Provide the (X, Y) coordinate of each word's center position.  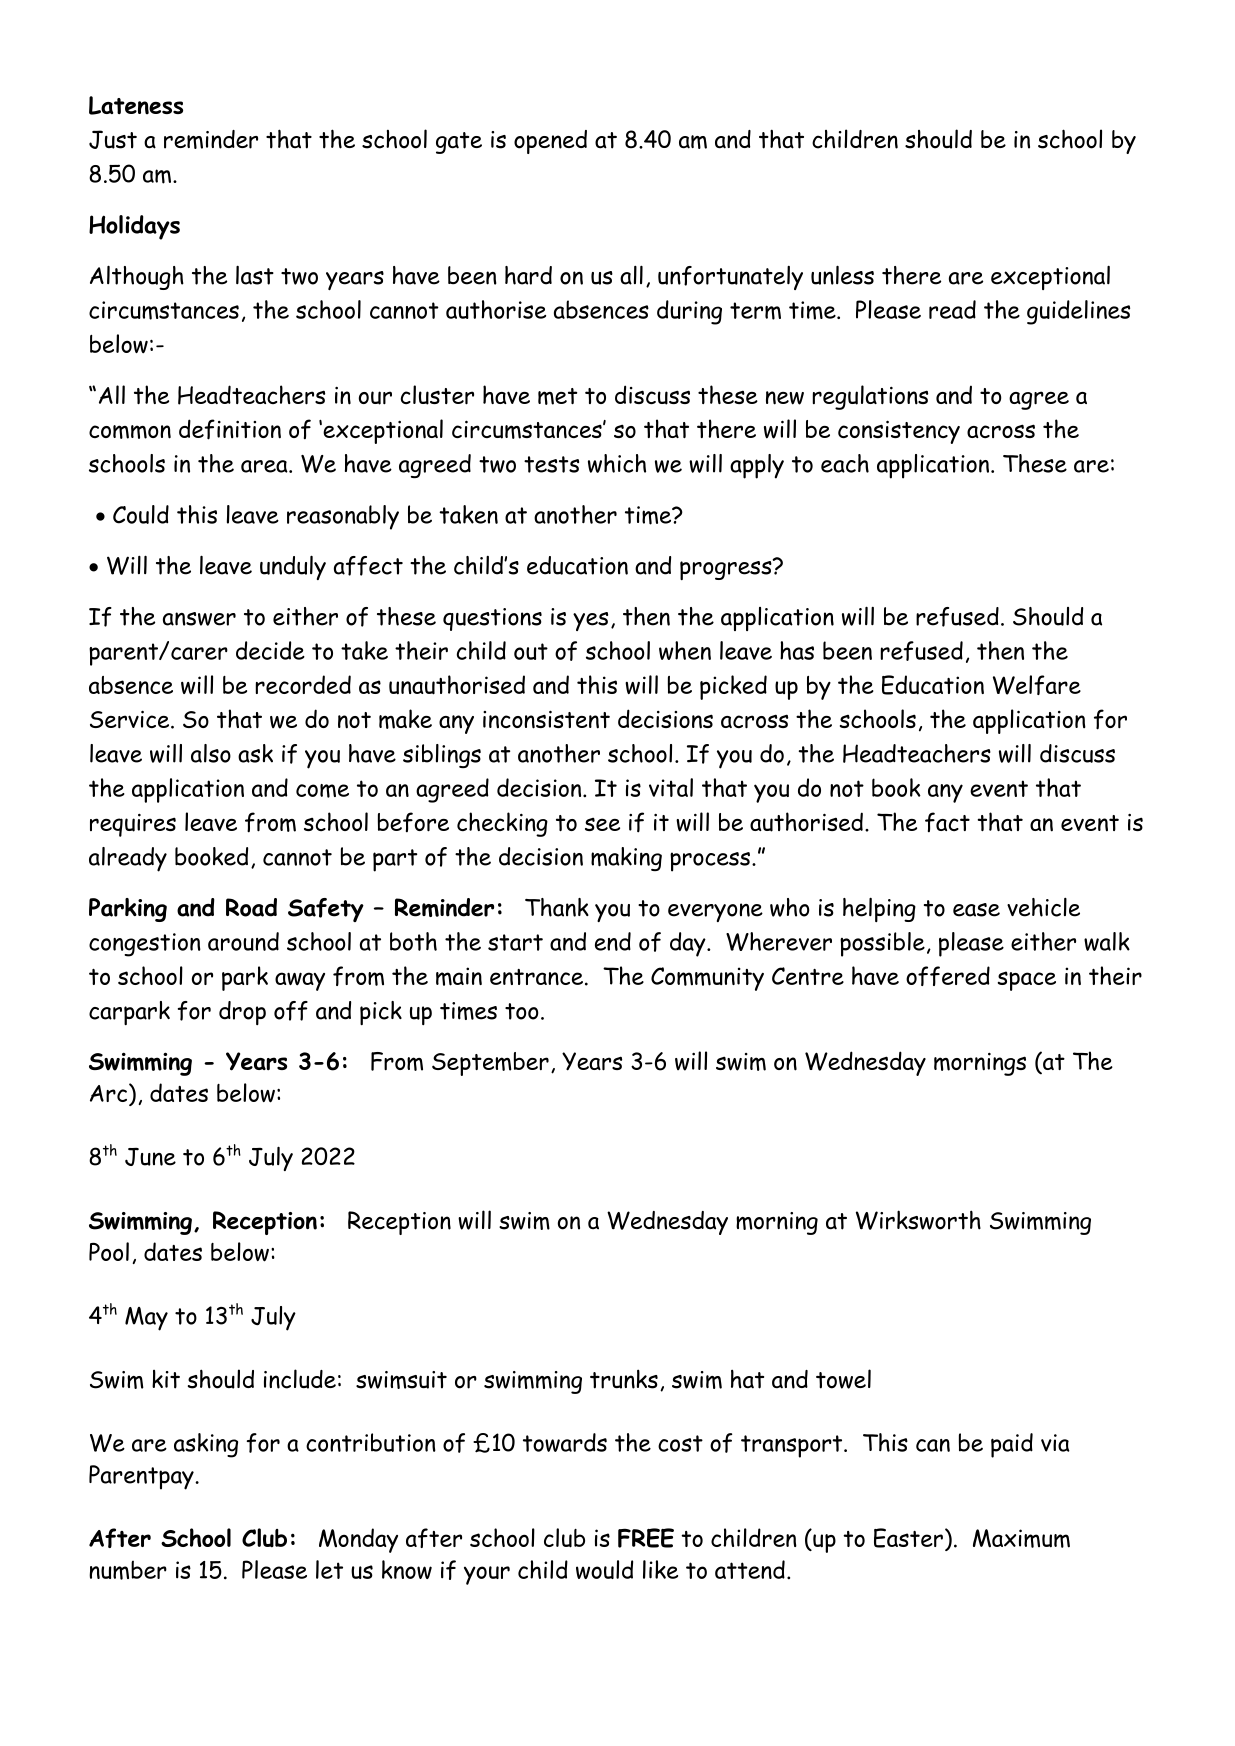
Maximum (1021, 1538)
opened (550, 142)
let (329, 1569)
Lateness (136, 105)
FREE (646, 1538)
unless (842, 275)
